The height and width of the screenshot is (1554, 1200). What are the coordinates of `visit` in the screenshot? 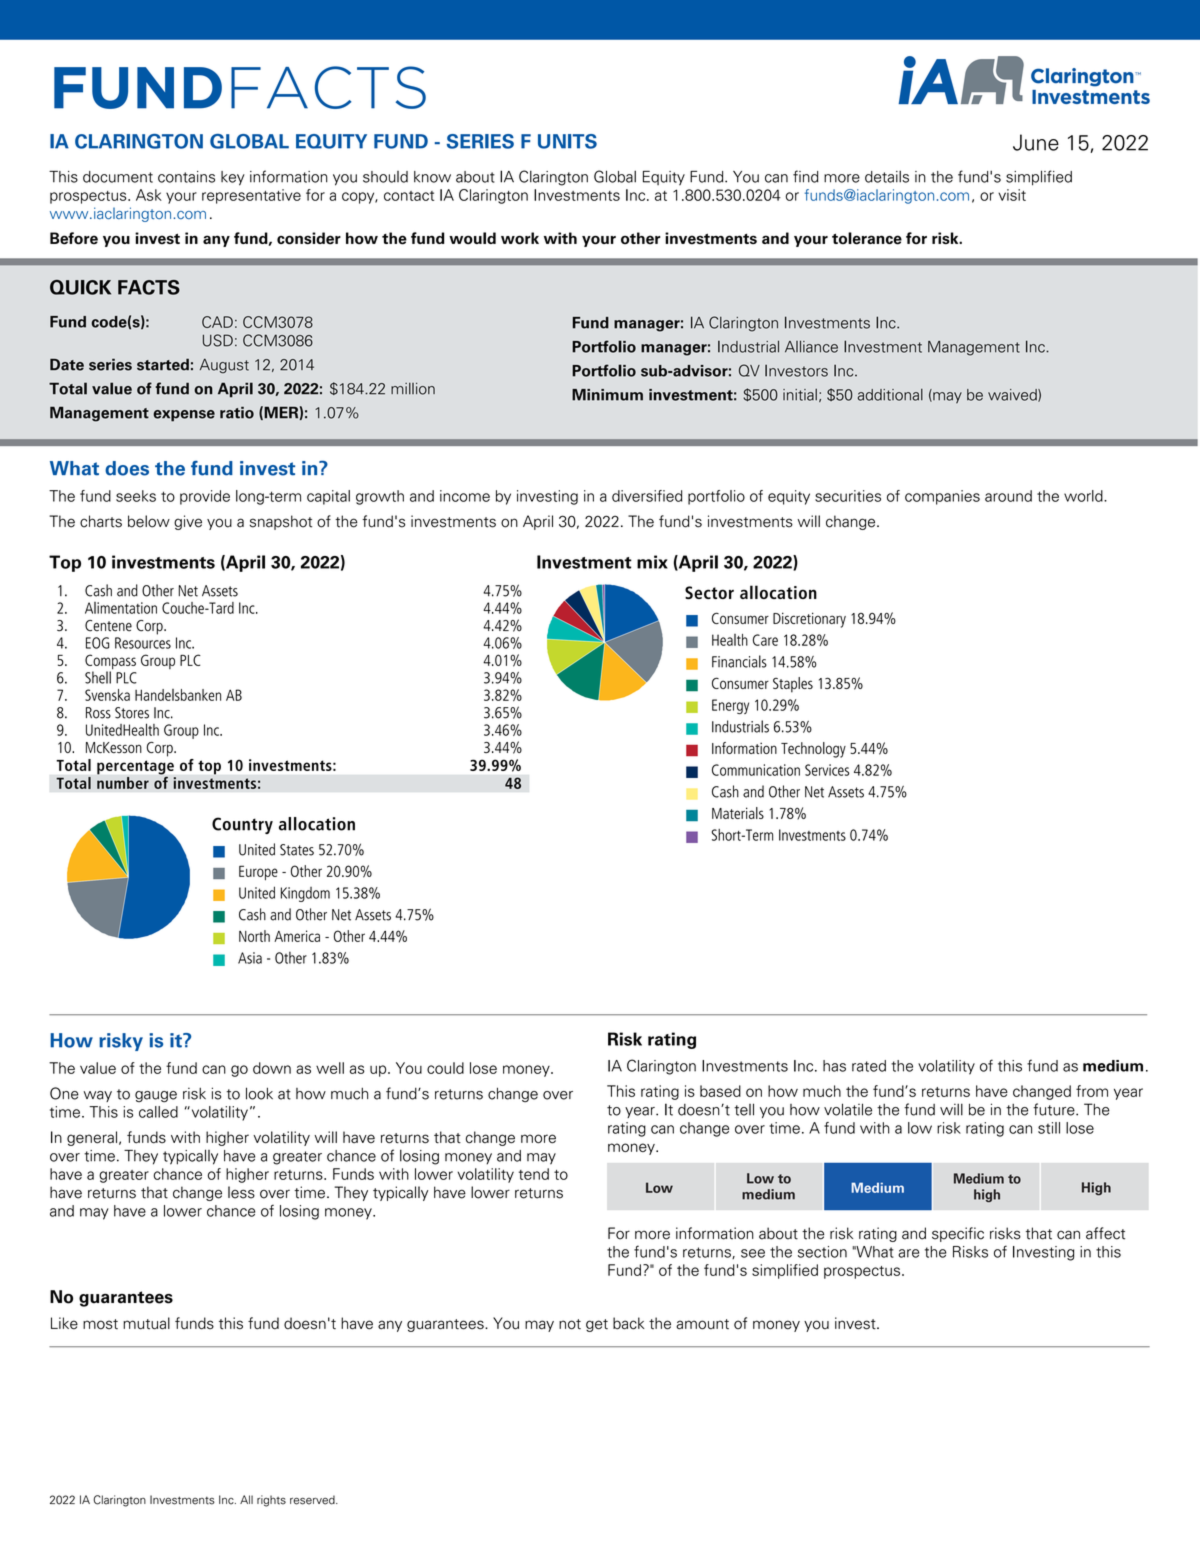 It's located at (1012, 195).
